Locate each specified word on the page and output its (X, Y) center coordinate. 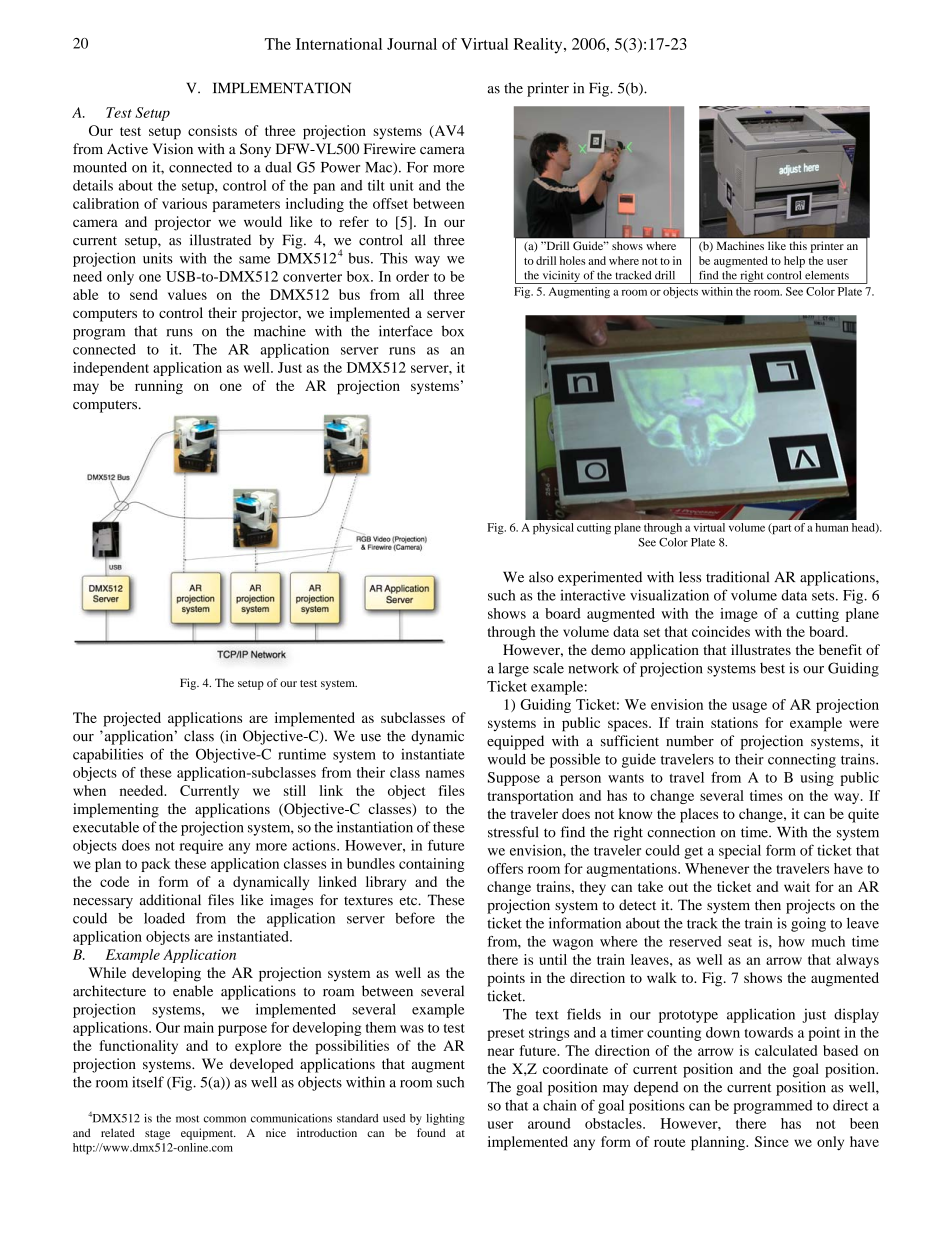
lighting (445, 1119)
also (541, 577)
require (201, 847)
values (187, 294)
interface (406, 331)
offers (505, 868)
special (740, 852)
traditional (737, 577)
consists (212, 130)
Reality (539, 46)
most (187, 1119)
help (794, 262)
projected (132, 719)
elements (827, 275)
